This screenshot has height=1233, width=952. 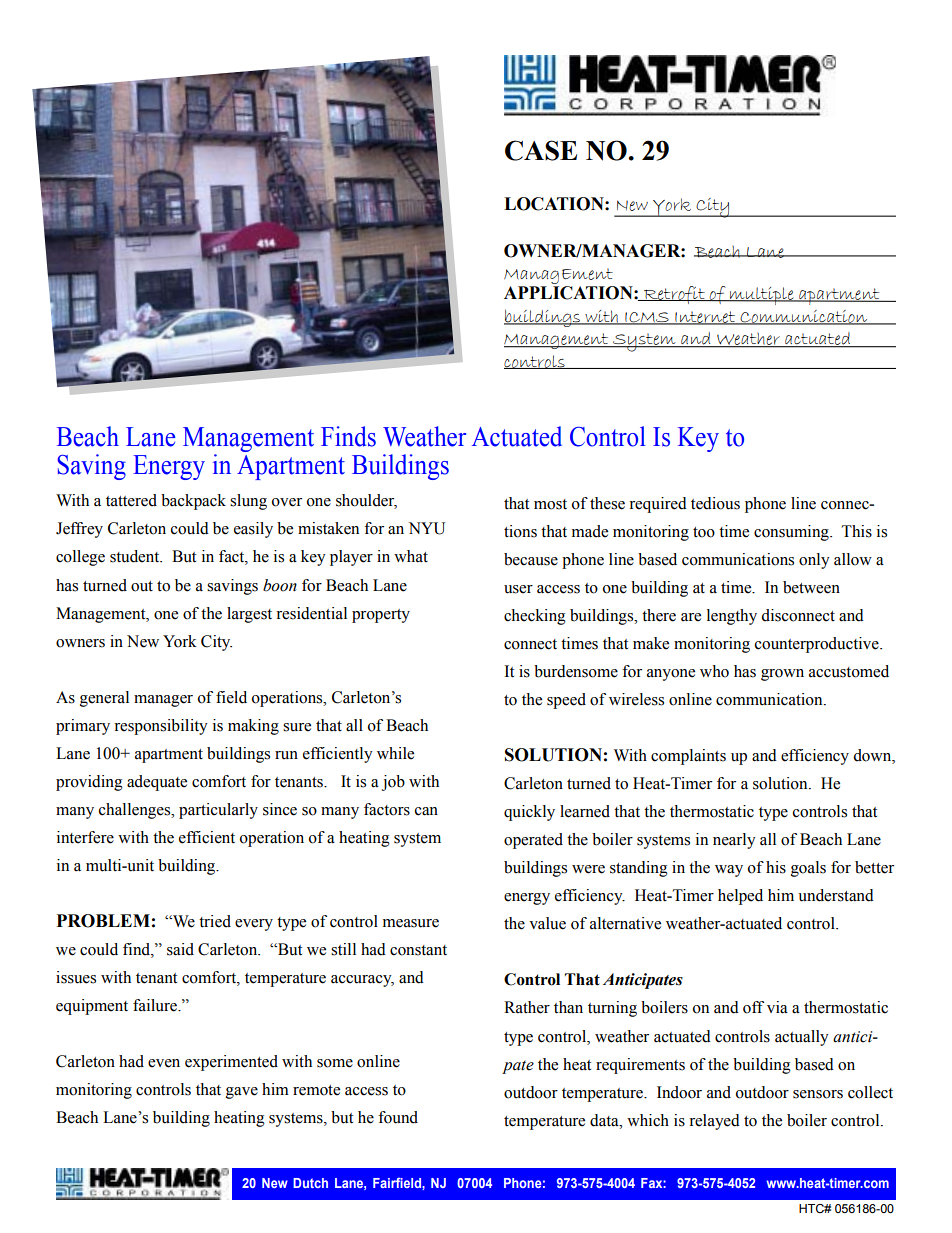 I want to click on Retrofit, so click(x=674, y=295).
